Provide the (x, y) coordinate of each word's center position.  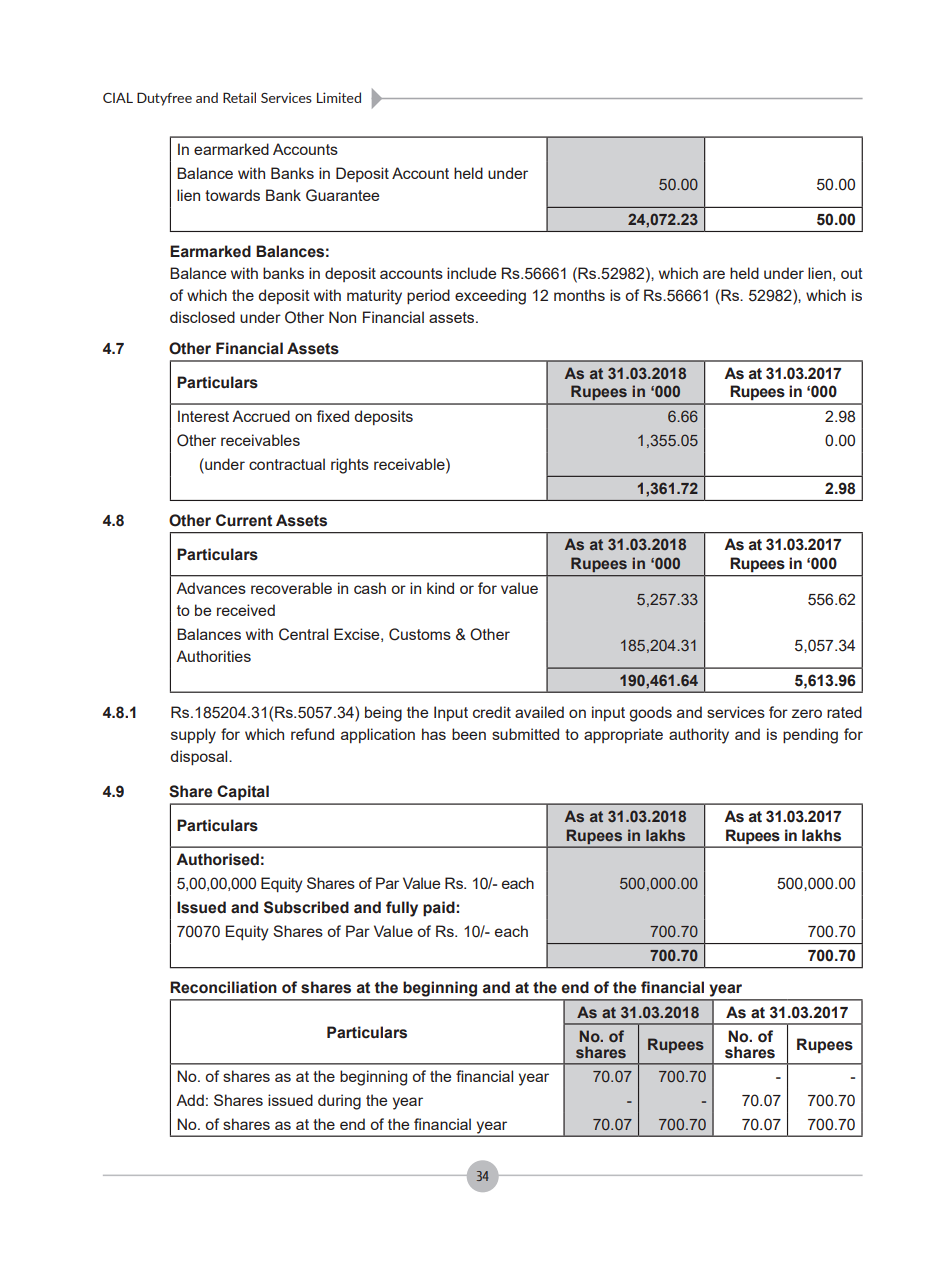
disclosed (202, 317)
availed (539, 712)
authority (699, 736)
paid (440, 909)
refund (312, 734)
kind (440, 588)
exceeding (490, 297)
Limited (339, 97)
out (852, 273)
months (579, 295)
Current (244, 520)
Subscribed (306, 907)
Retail (239, 97)
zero (807, 713)
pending (810, 736)
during (339, 1102)
